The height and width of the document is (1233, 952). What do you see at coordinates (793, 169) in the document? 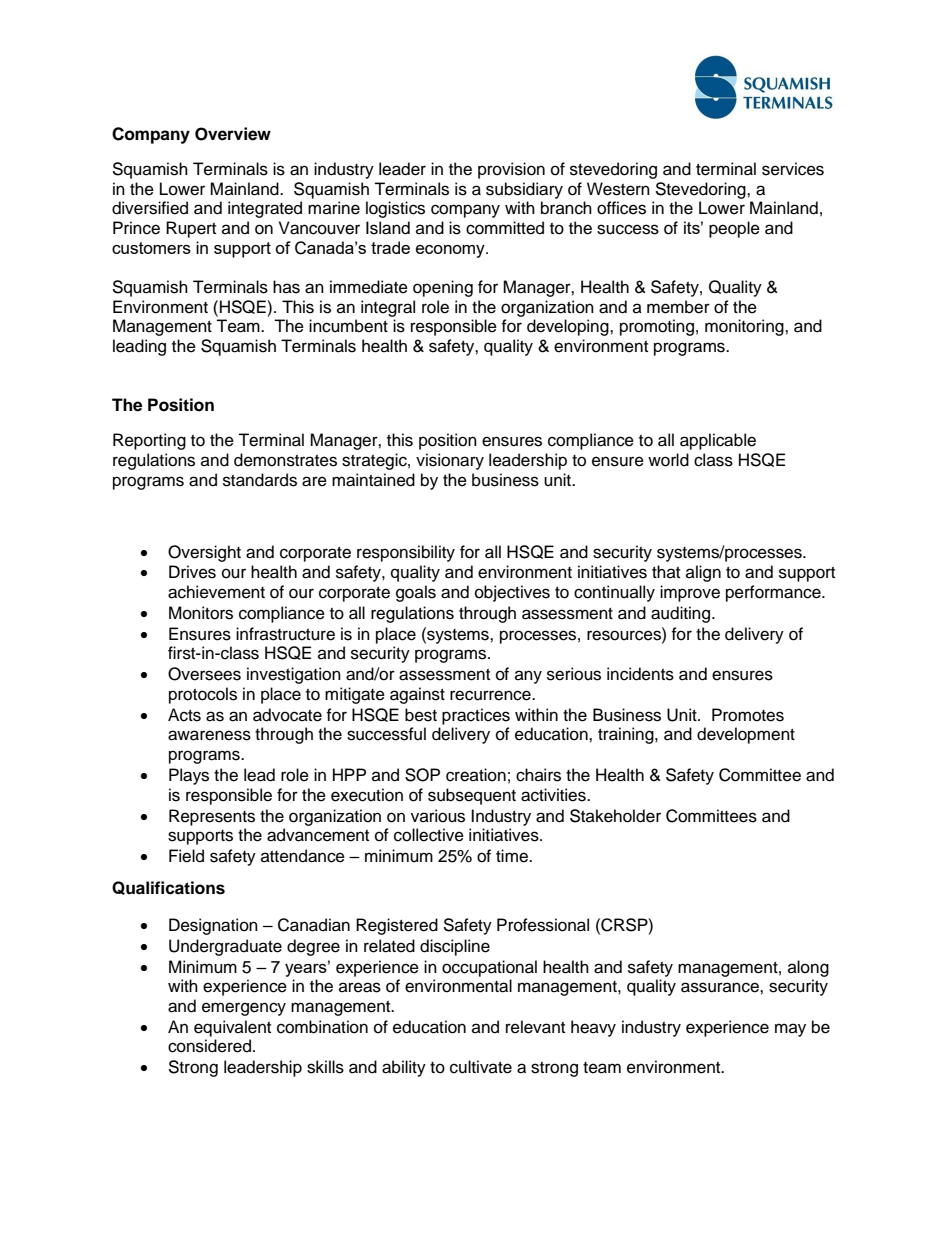
I see `services` at bounding box center [793, 169].
